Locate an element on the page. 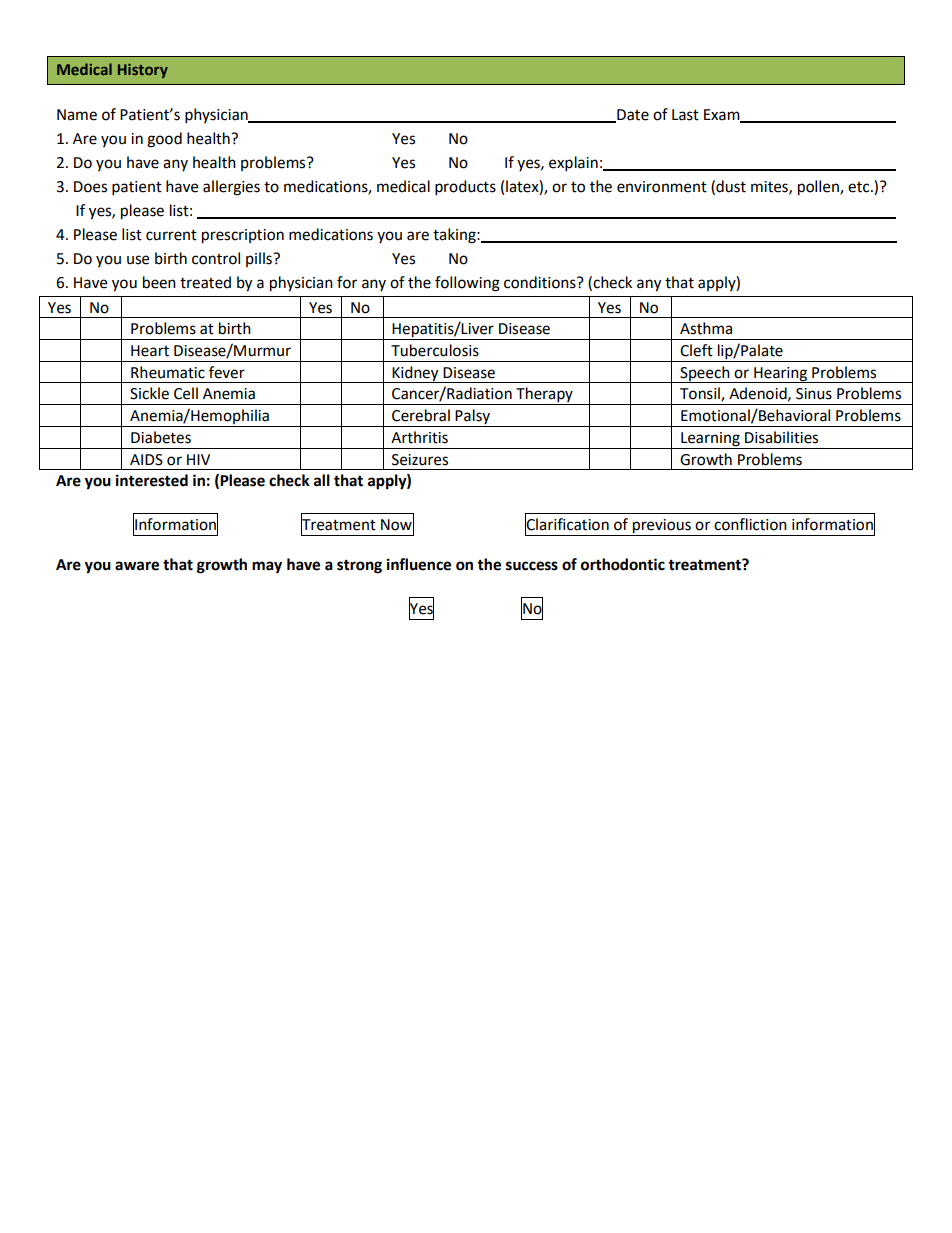  Tuberculosis is located at coordinates (435, 350).
